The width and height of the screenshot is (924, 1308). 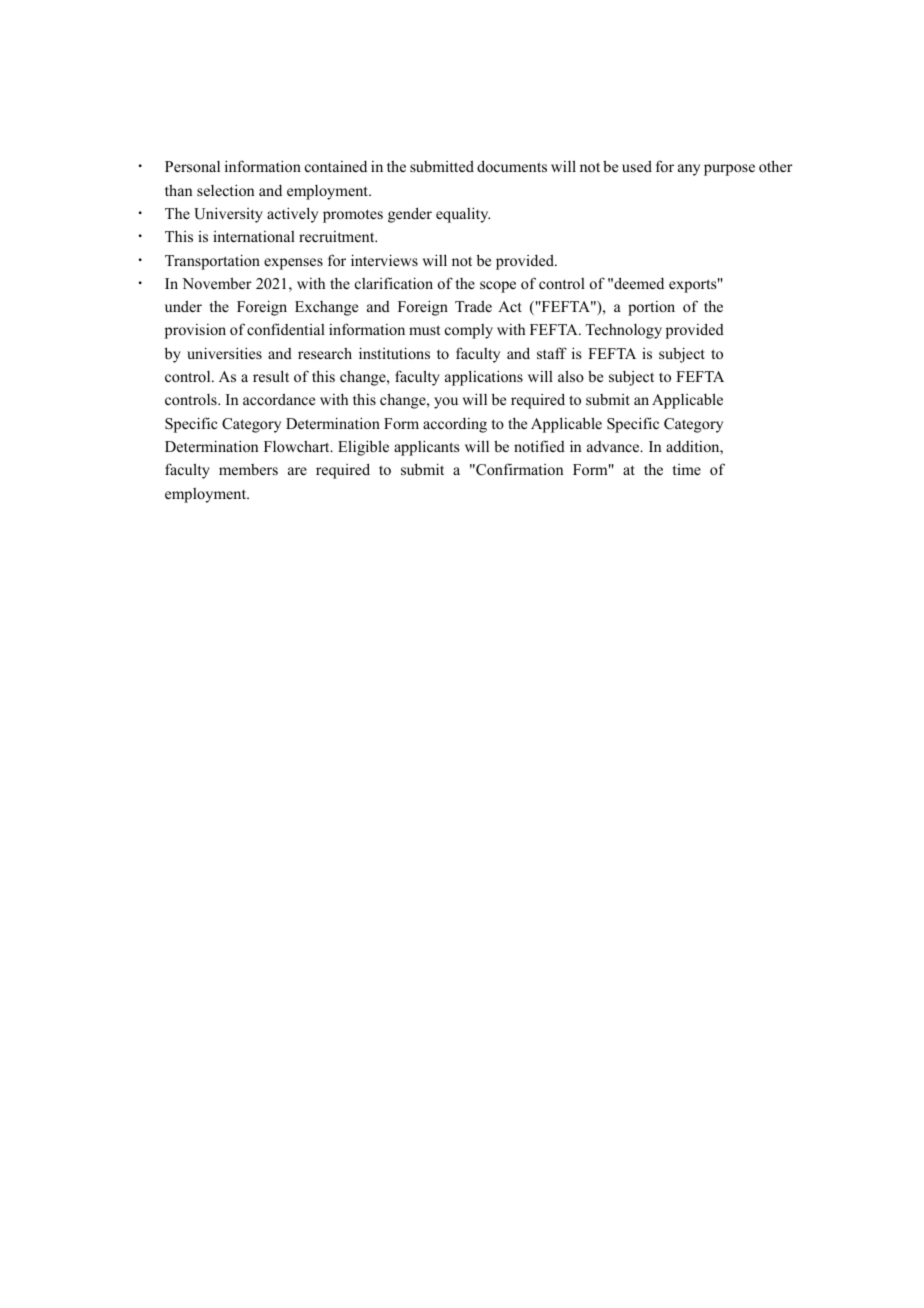 I want to click on accordance, so click(x=279, y=399).
